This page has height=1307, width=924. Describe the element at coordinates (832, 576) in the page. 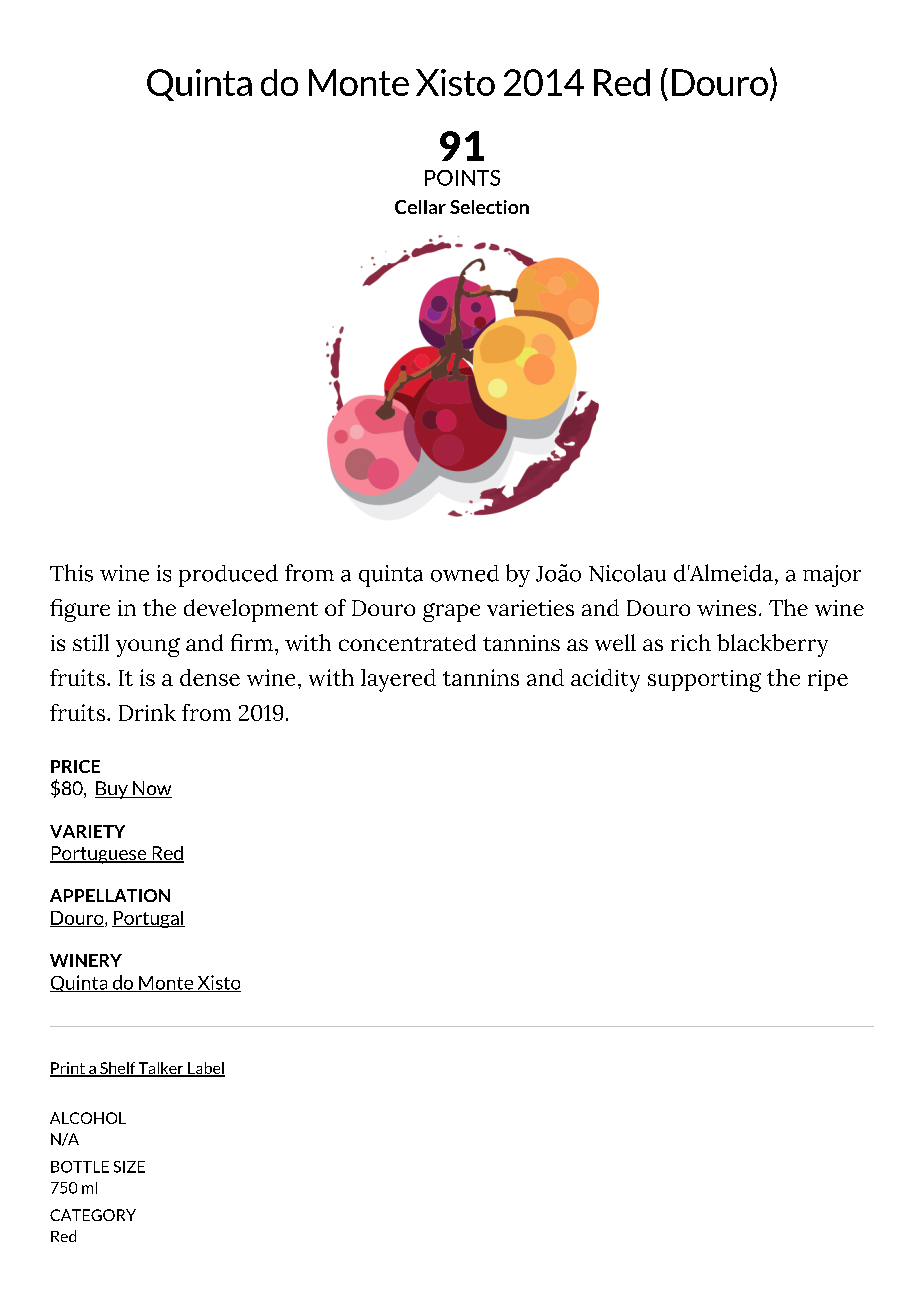

I see `major` at that location.
